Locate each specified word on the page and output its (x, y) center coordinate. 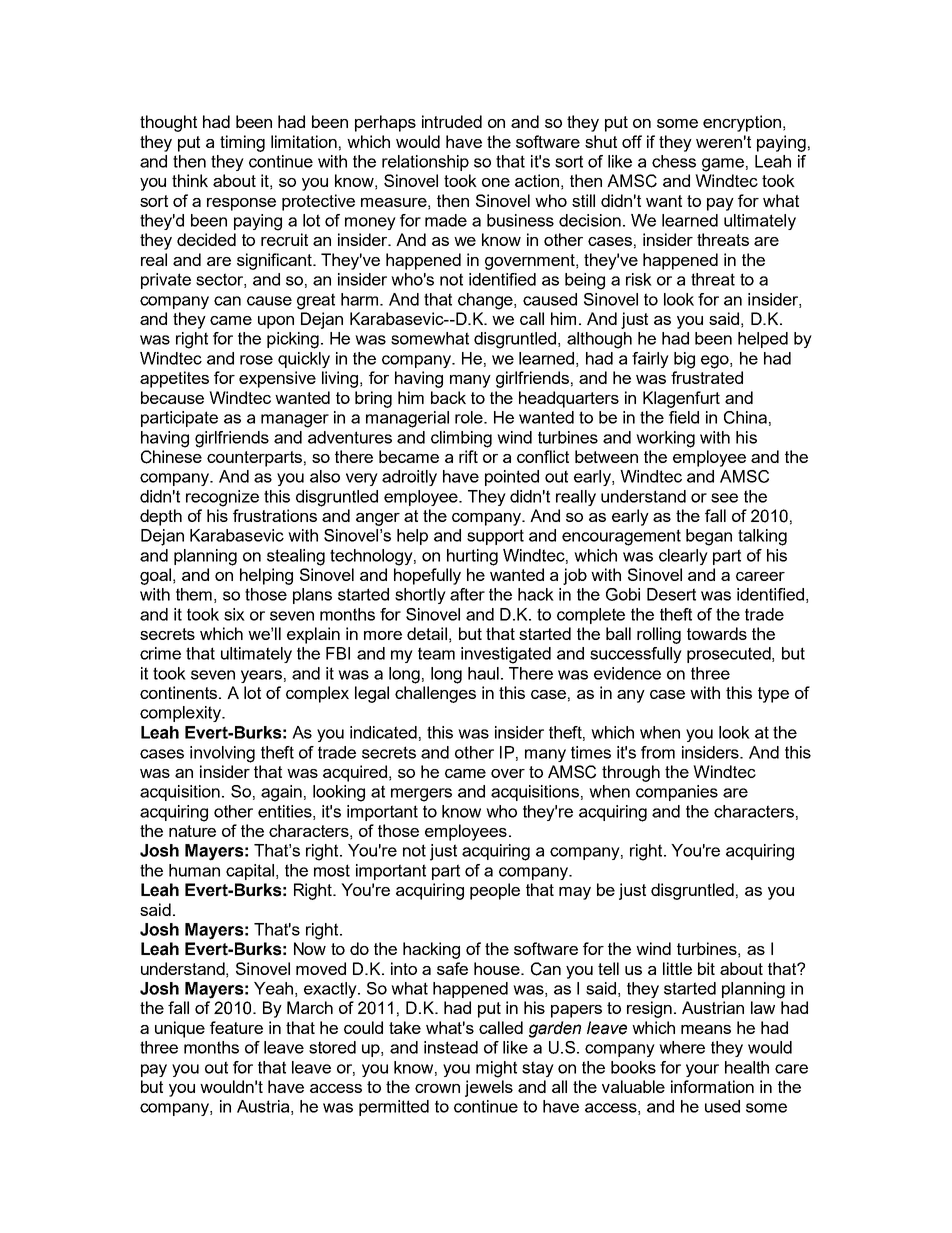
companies (677, 793)
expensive (277, 379)
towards (717, 633)
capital (250, 872)
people (495, 891)
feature (236, 1027)
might (496, 1069)
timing (242, 143)
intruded (452, 121)
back (448, 397)
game (723, 165)
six (234, 614)
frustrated (707, 377)
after (467, 594)
